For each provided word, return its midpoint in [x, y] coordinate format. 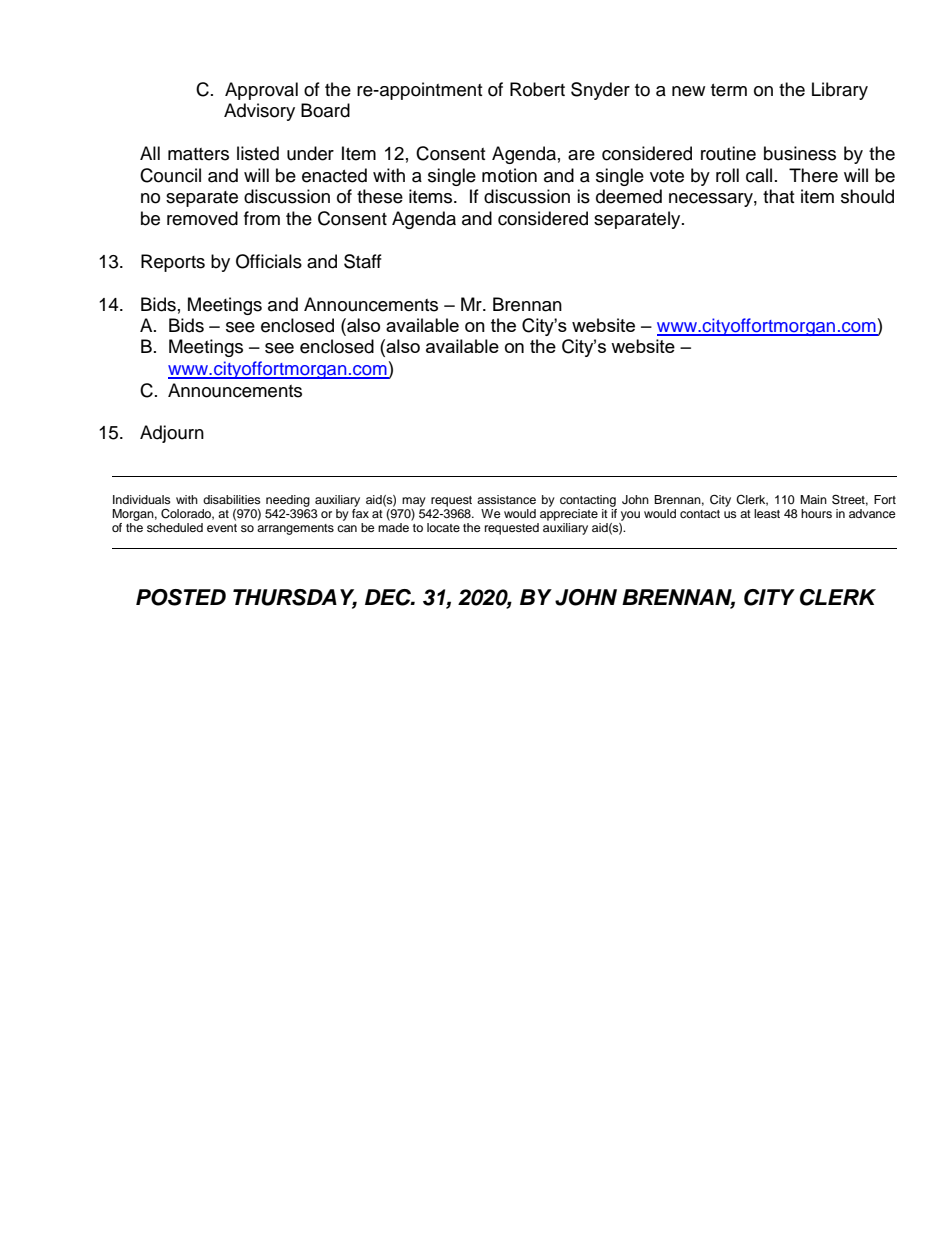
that [778, 196]
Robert [537, 89]
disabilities [232, 499]
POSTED [181, 597]
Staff [363, 261]
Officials [269, 261]
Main [813, 499]
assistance [506, 499]
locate [443, 527]
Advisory [259, 112]
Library [840, 91]
